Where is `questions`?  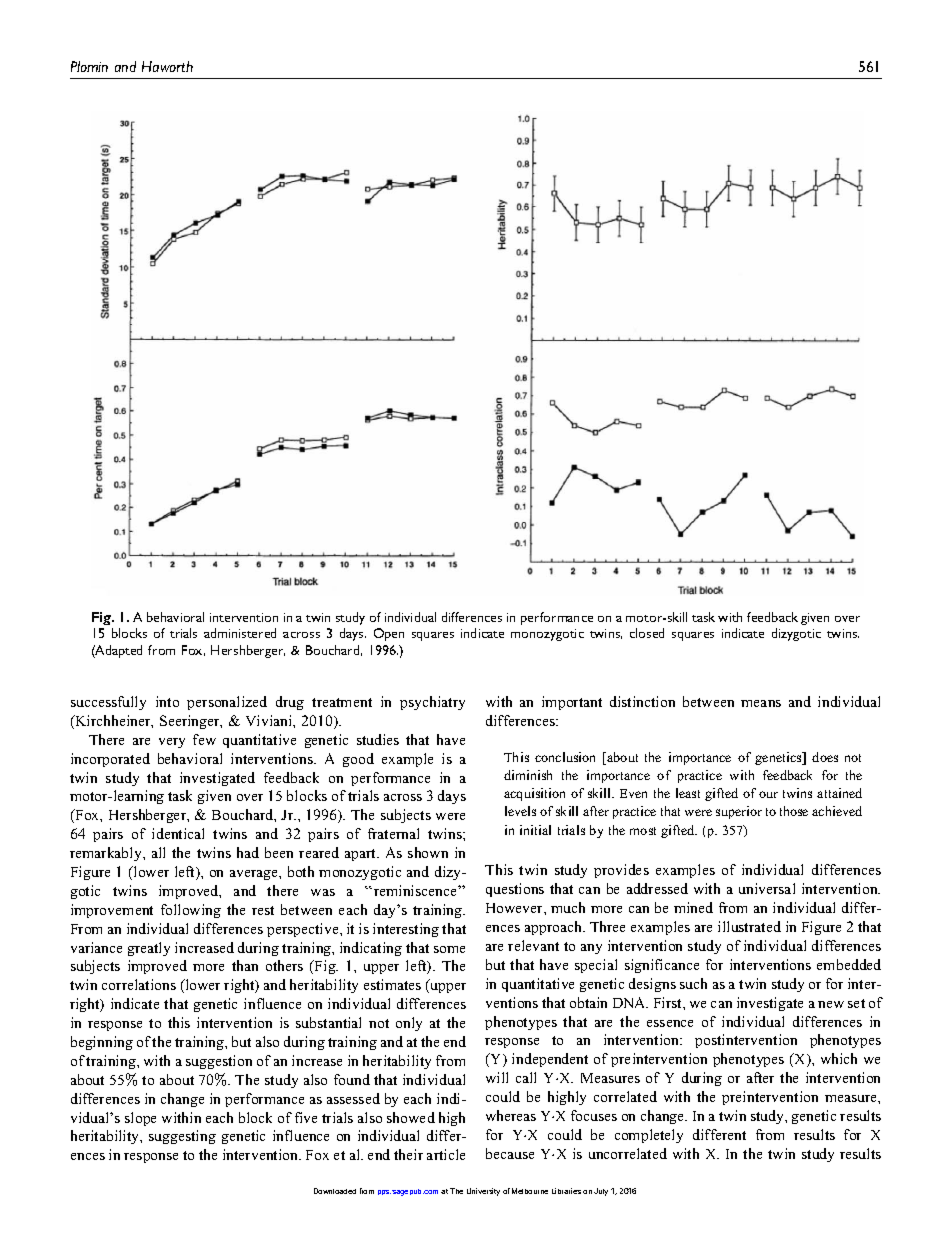
questions is located at coordinates (515, 890).
